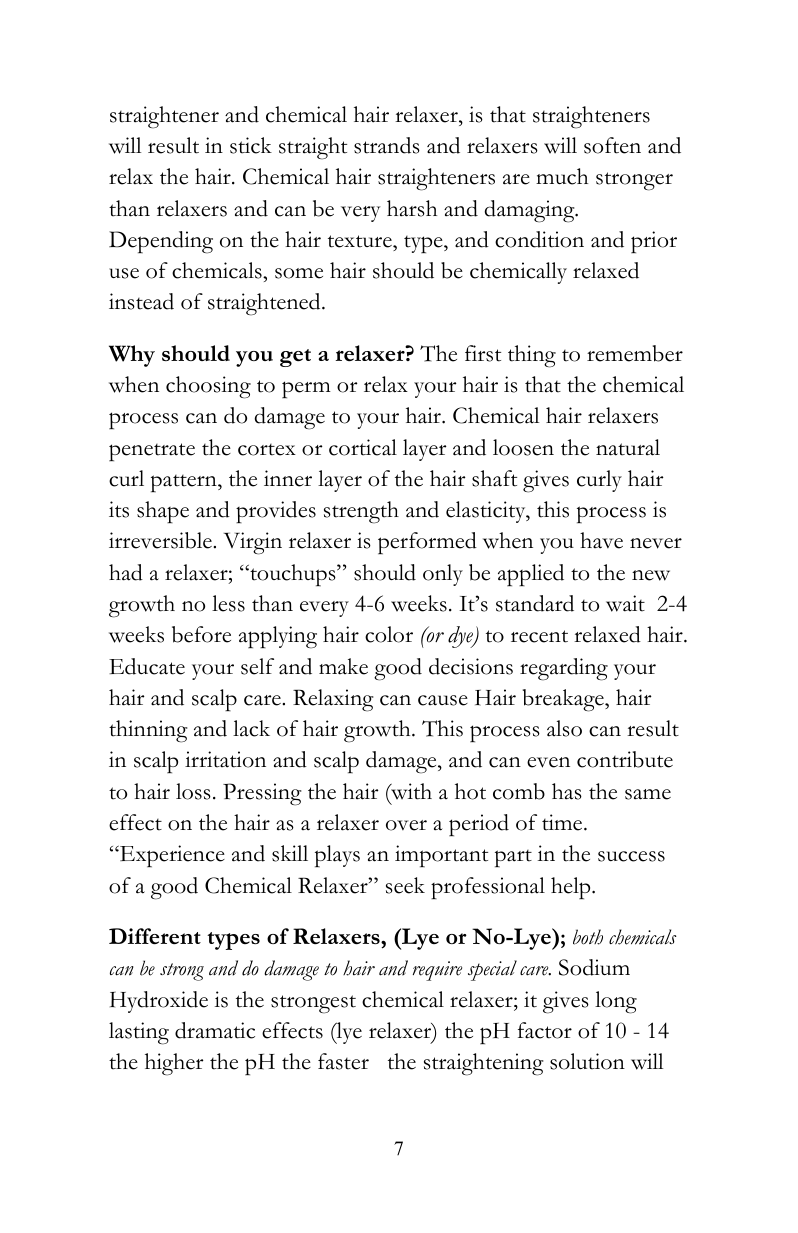 This screenshot has height=1233, width=798. I want to click on pattern, so click(185, 484).
